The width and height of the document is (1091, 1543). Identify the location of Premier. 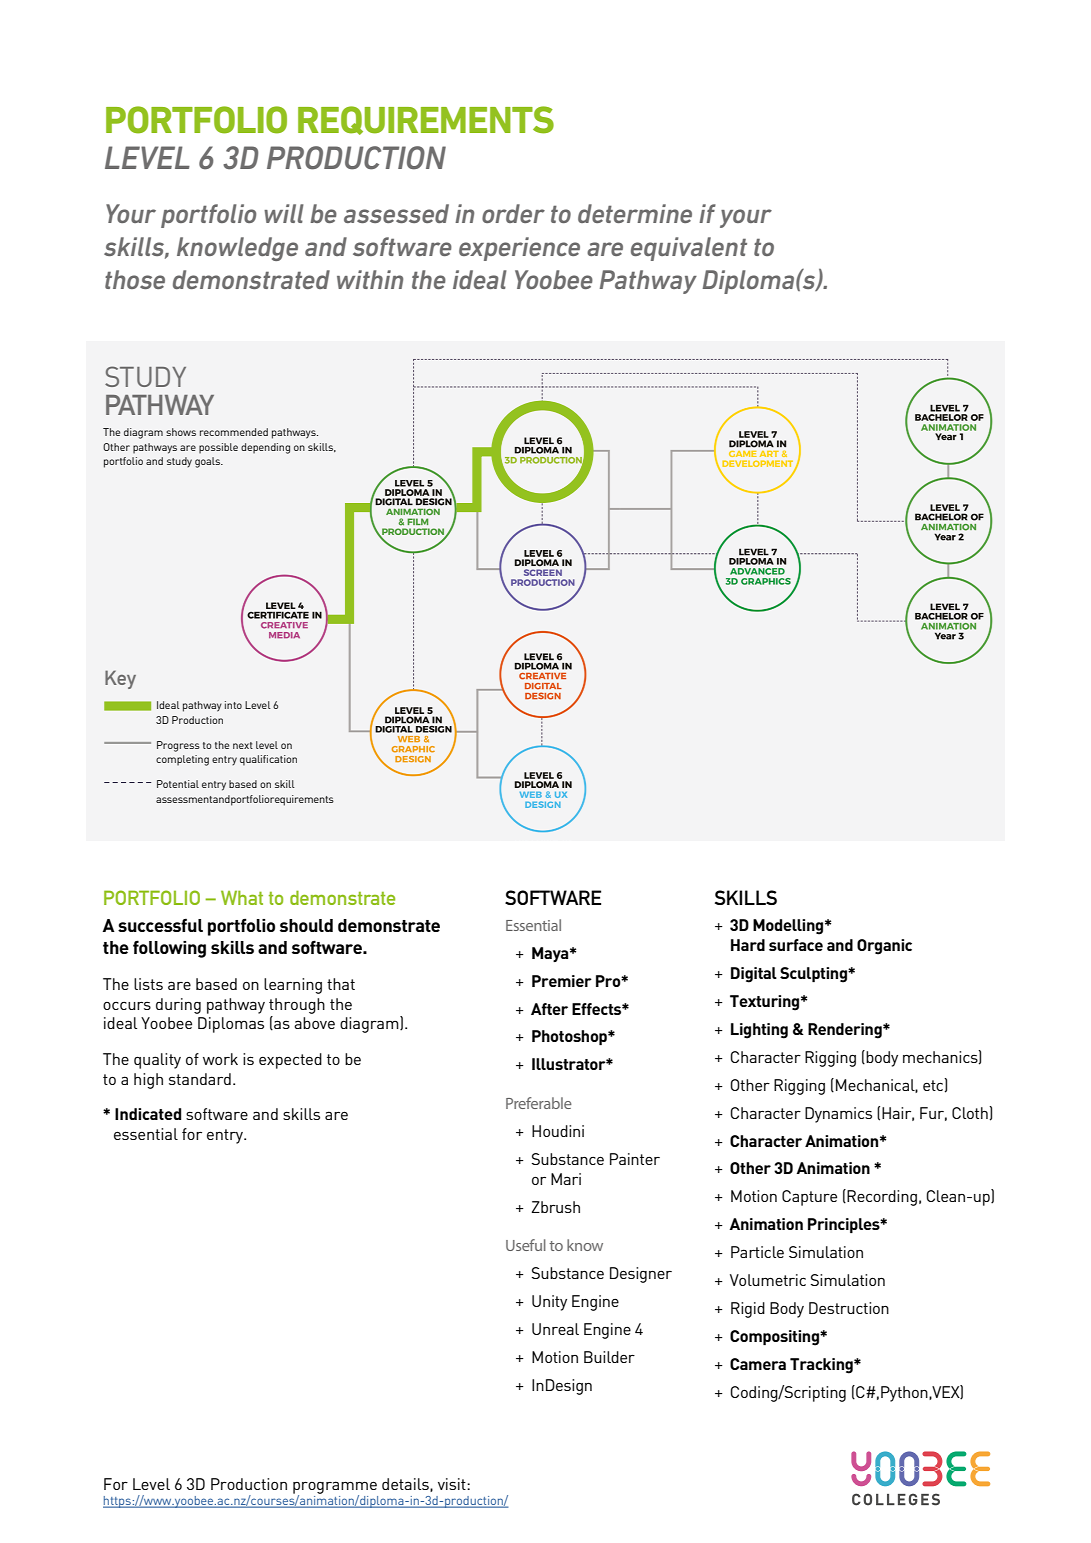
(562, 981).
